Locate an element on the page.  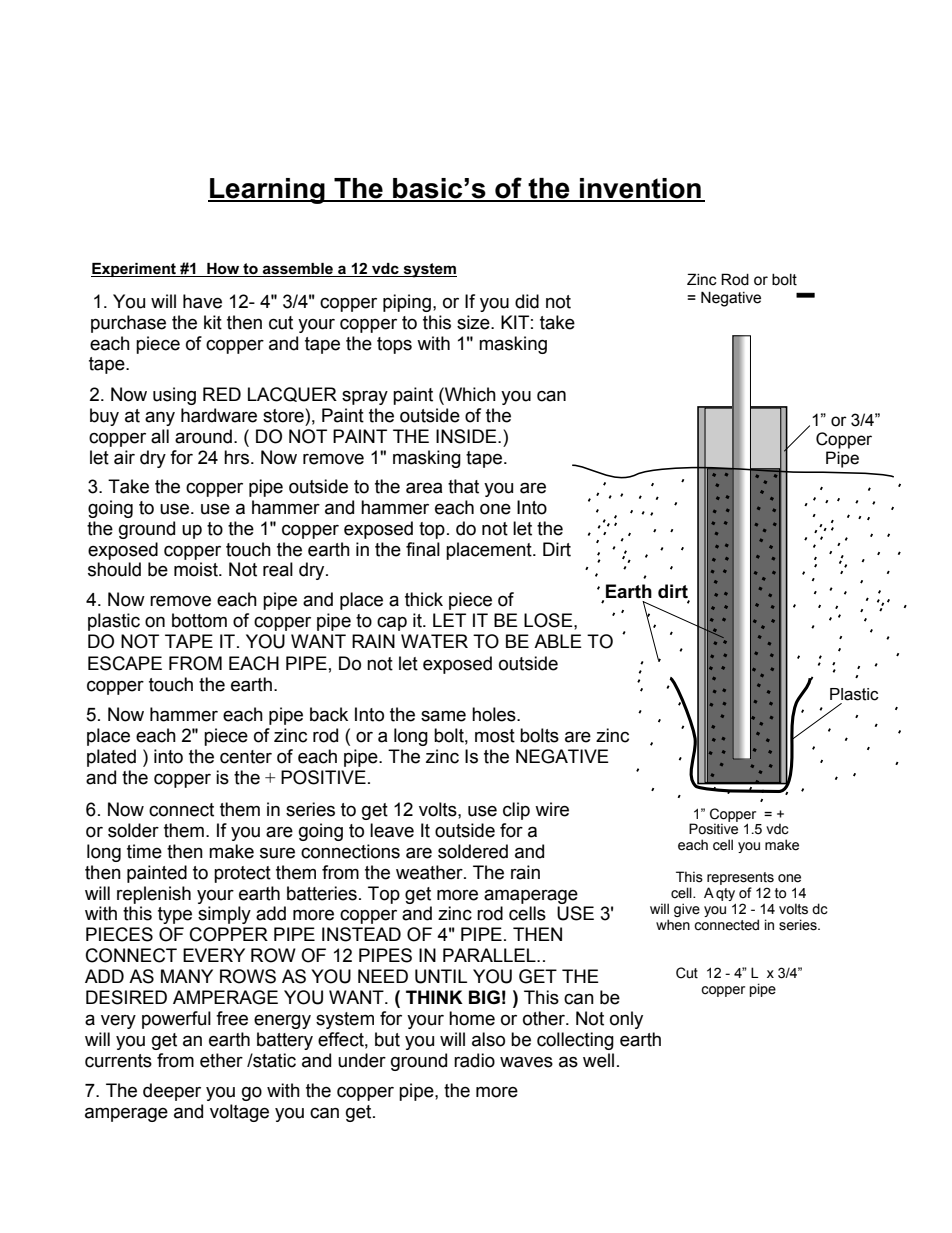
deeper is located at coordinates (172, 1092).
